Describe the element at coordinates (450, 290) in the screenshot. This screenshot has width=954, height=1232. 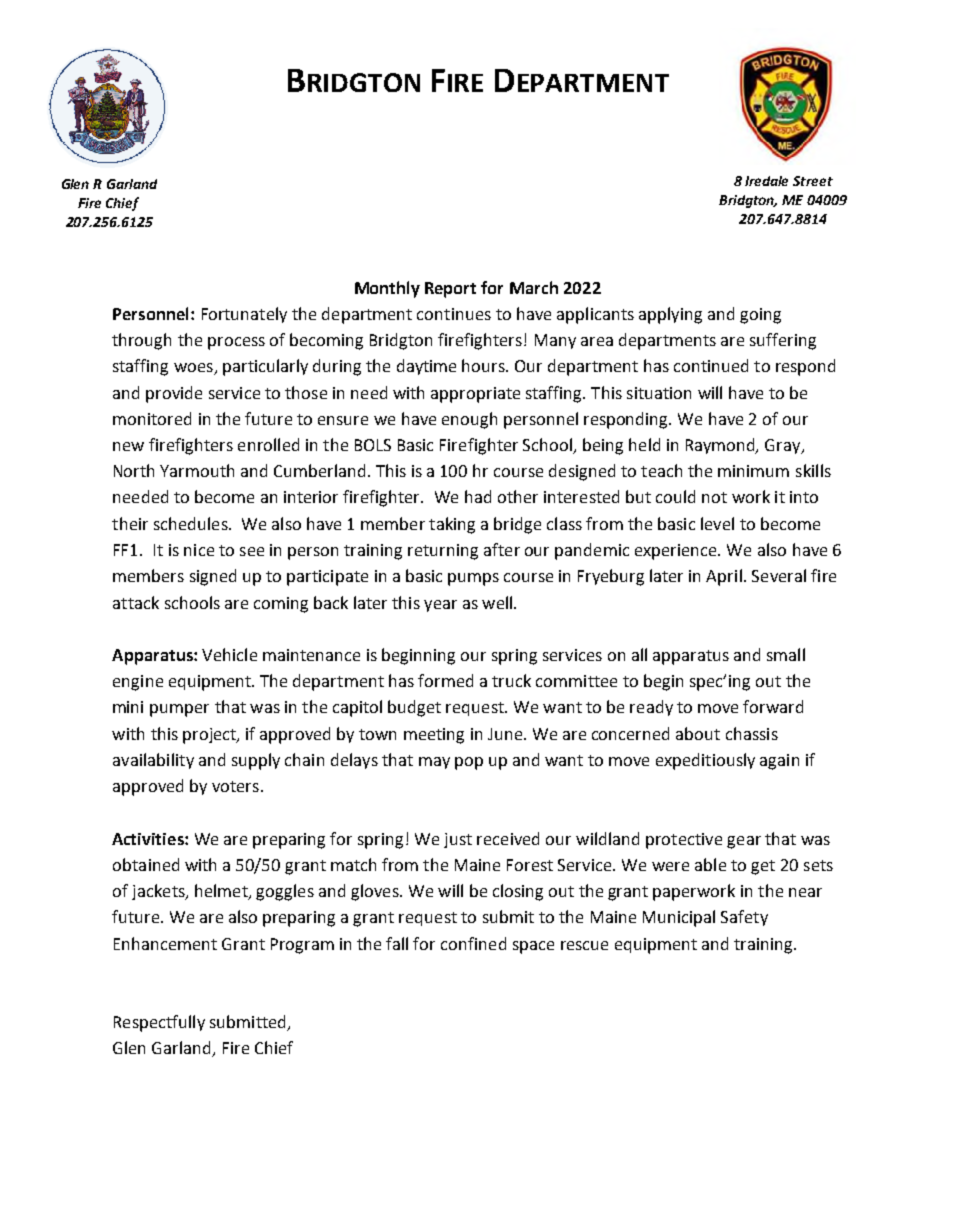
I see `Report` at that location.
